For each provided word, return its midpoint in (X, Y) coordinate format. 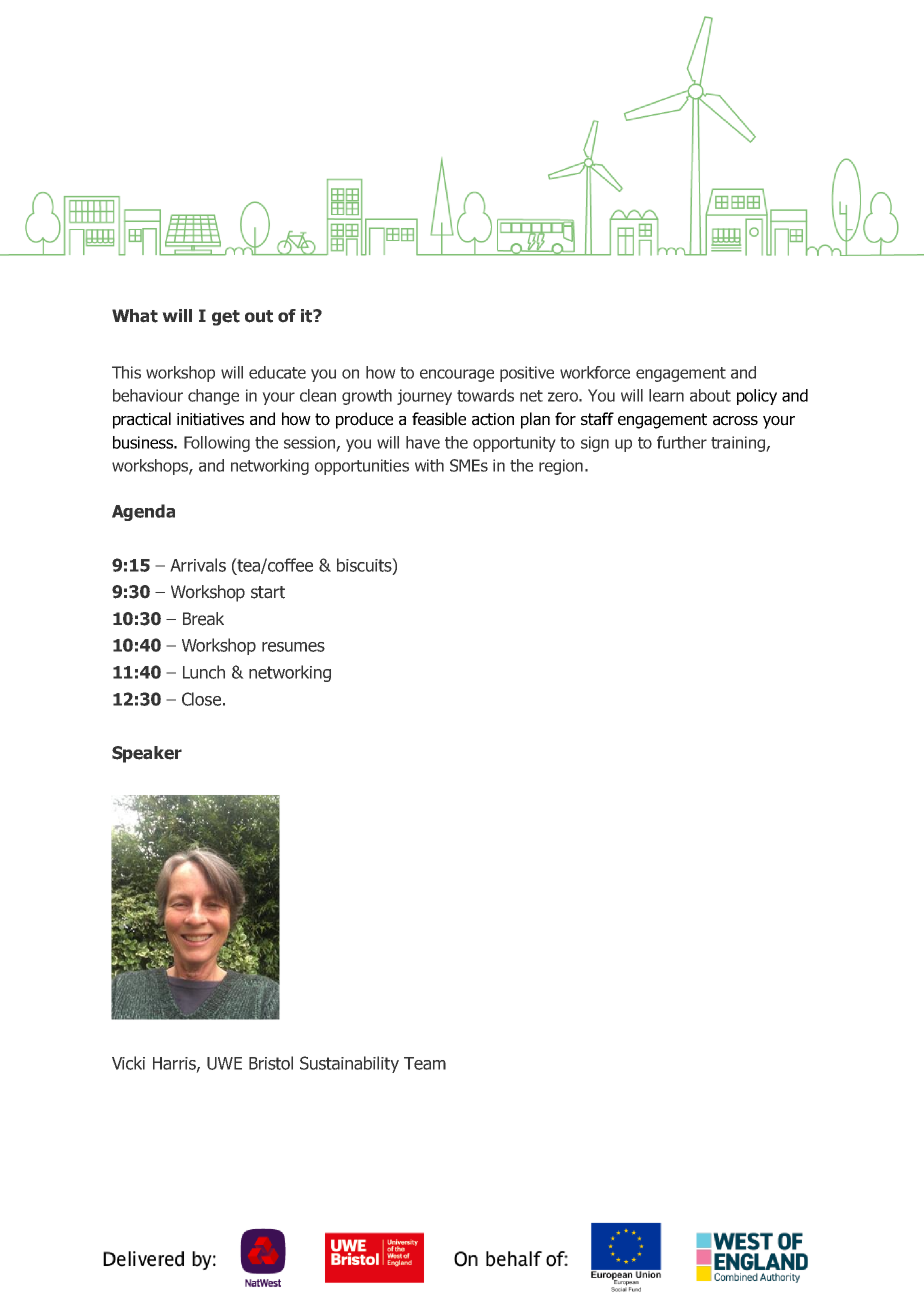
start (268, 592)
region (561, 467)
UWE (224, 1063)
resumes (293, 647)
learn (666, 395)
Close (201, 699)
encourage (457, 375)
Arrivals (198, 565)
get (226, 318)
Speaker (147, 754)
